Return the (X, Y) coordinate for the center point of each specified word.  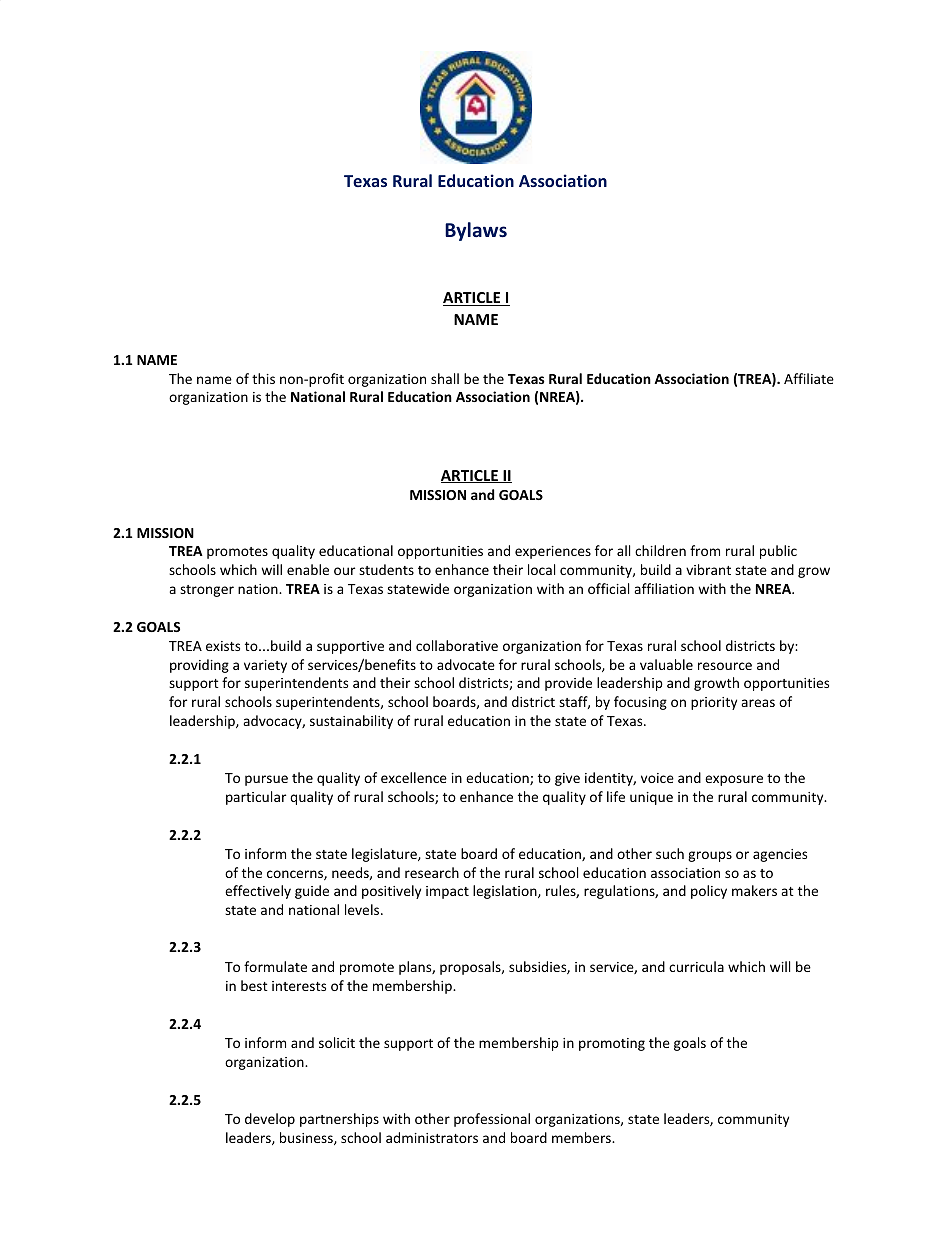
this (263, 378)
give (567, 779)
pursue (266, 780)
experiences (553, 552)
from (705, 550)
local (541, 569)
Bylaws (476, 231)
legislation (506, 892)
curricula (696, 966)
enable (308, 569)
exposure (734, 780)
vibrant (708, 569)
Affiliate (809, 378)
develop (270, 1120)
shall (445, 378)
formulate (275, 966)
